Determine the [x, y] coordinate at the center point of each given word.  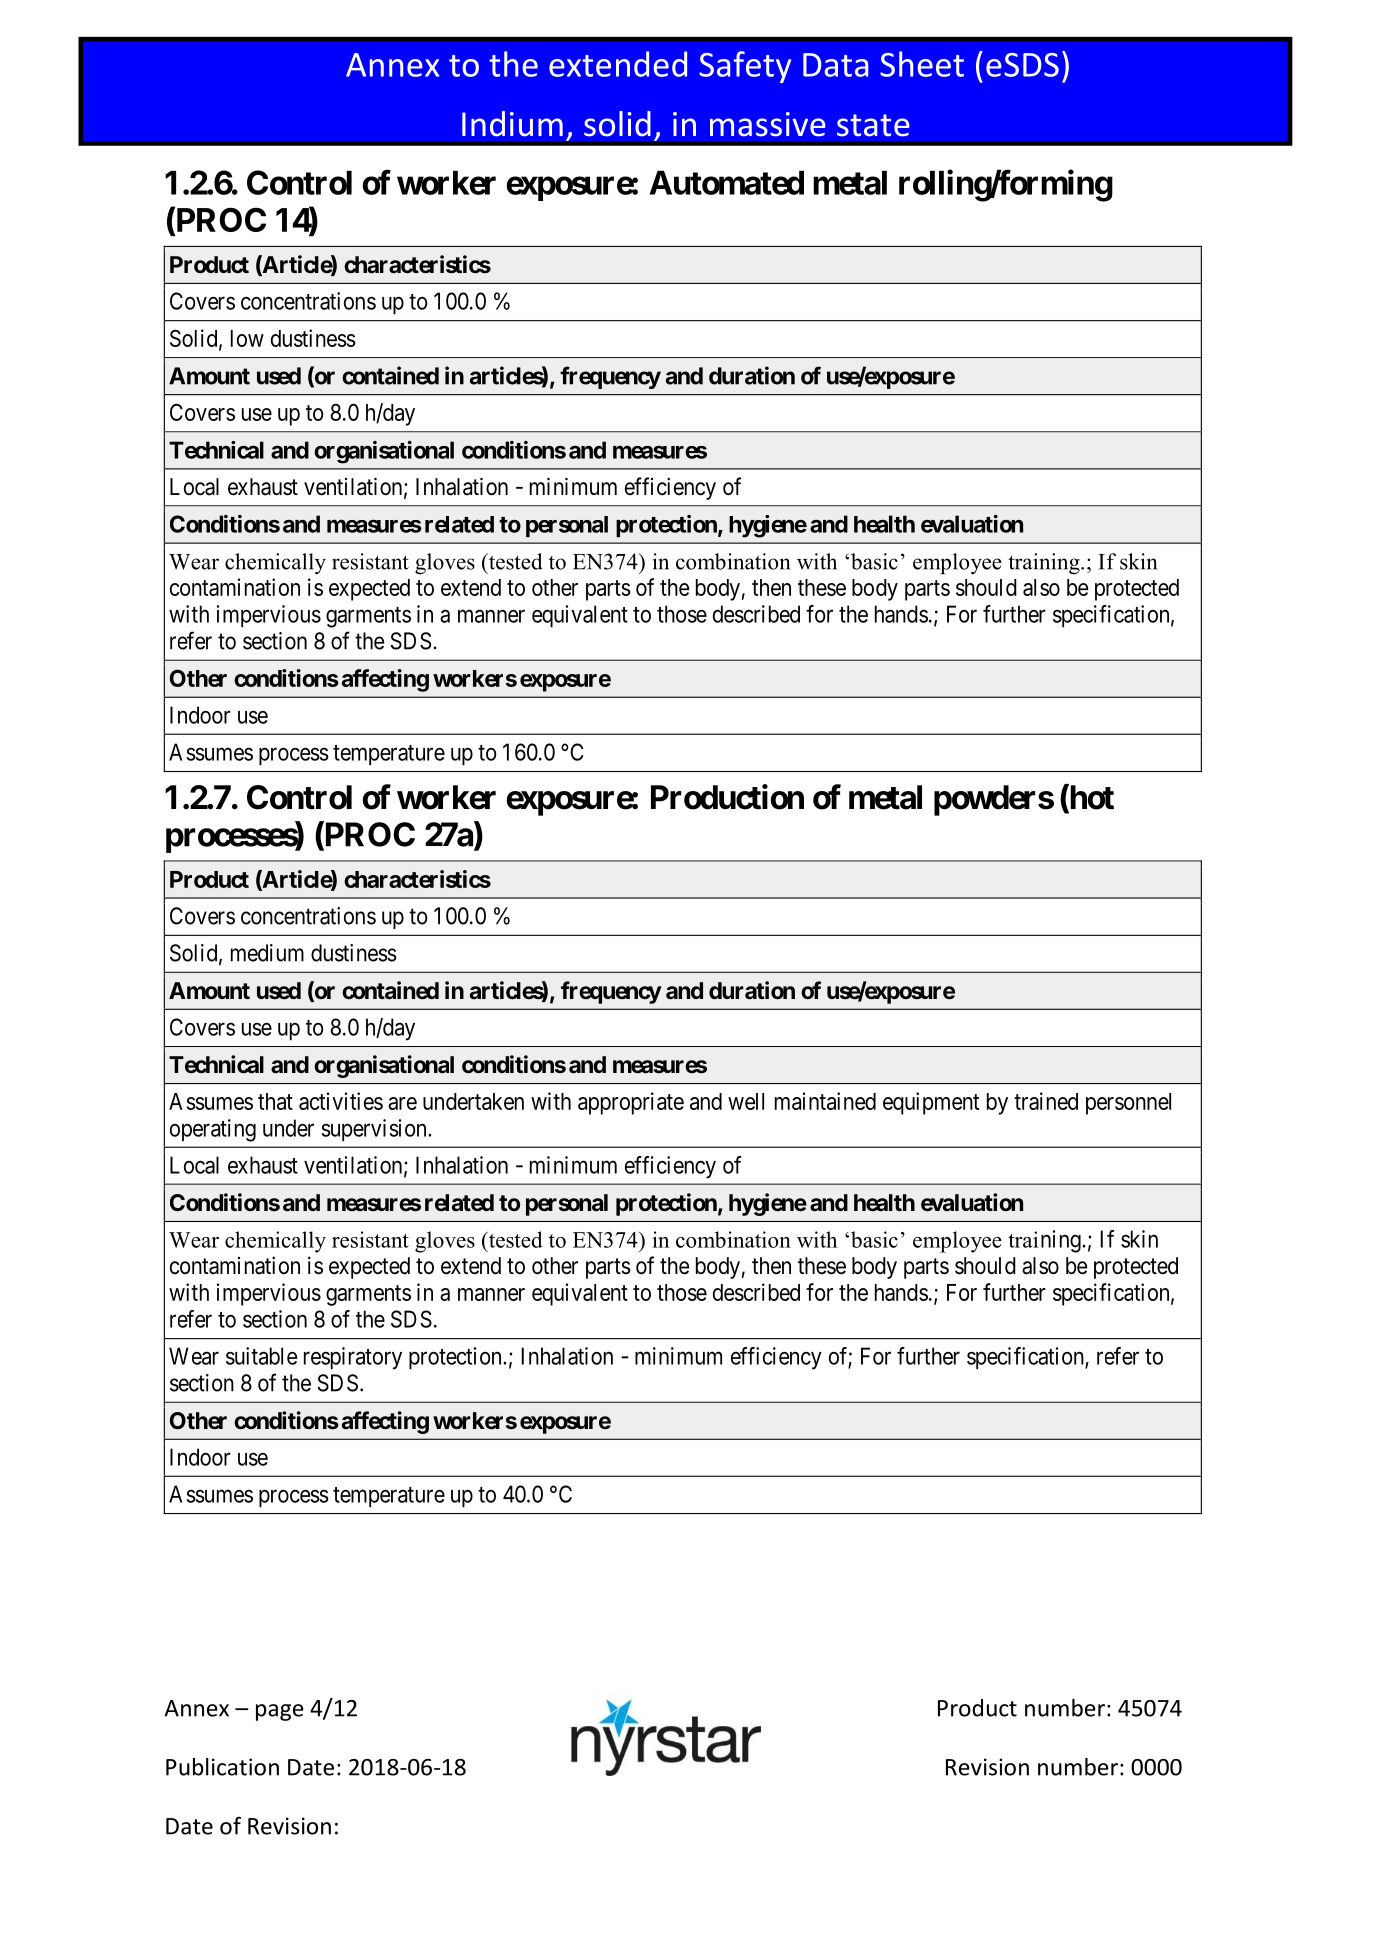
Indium [512, 124]
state [873, 125]
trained [1046, 1101]
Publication [222, 1767]
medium [267, 953]
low [247, 338]
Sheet [922, 64]
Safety [745, 67]
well [746, 1101]
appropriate [631, 1103]
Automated [726, 183]
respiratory [353, 1358]
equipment [931, 1103]
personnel [1128, 1104]
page [280, 1712]
